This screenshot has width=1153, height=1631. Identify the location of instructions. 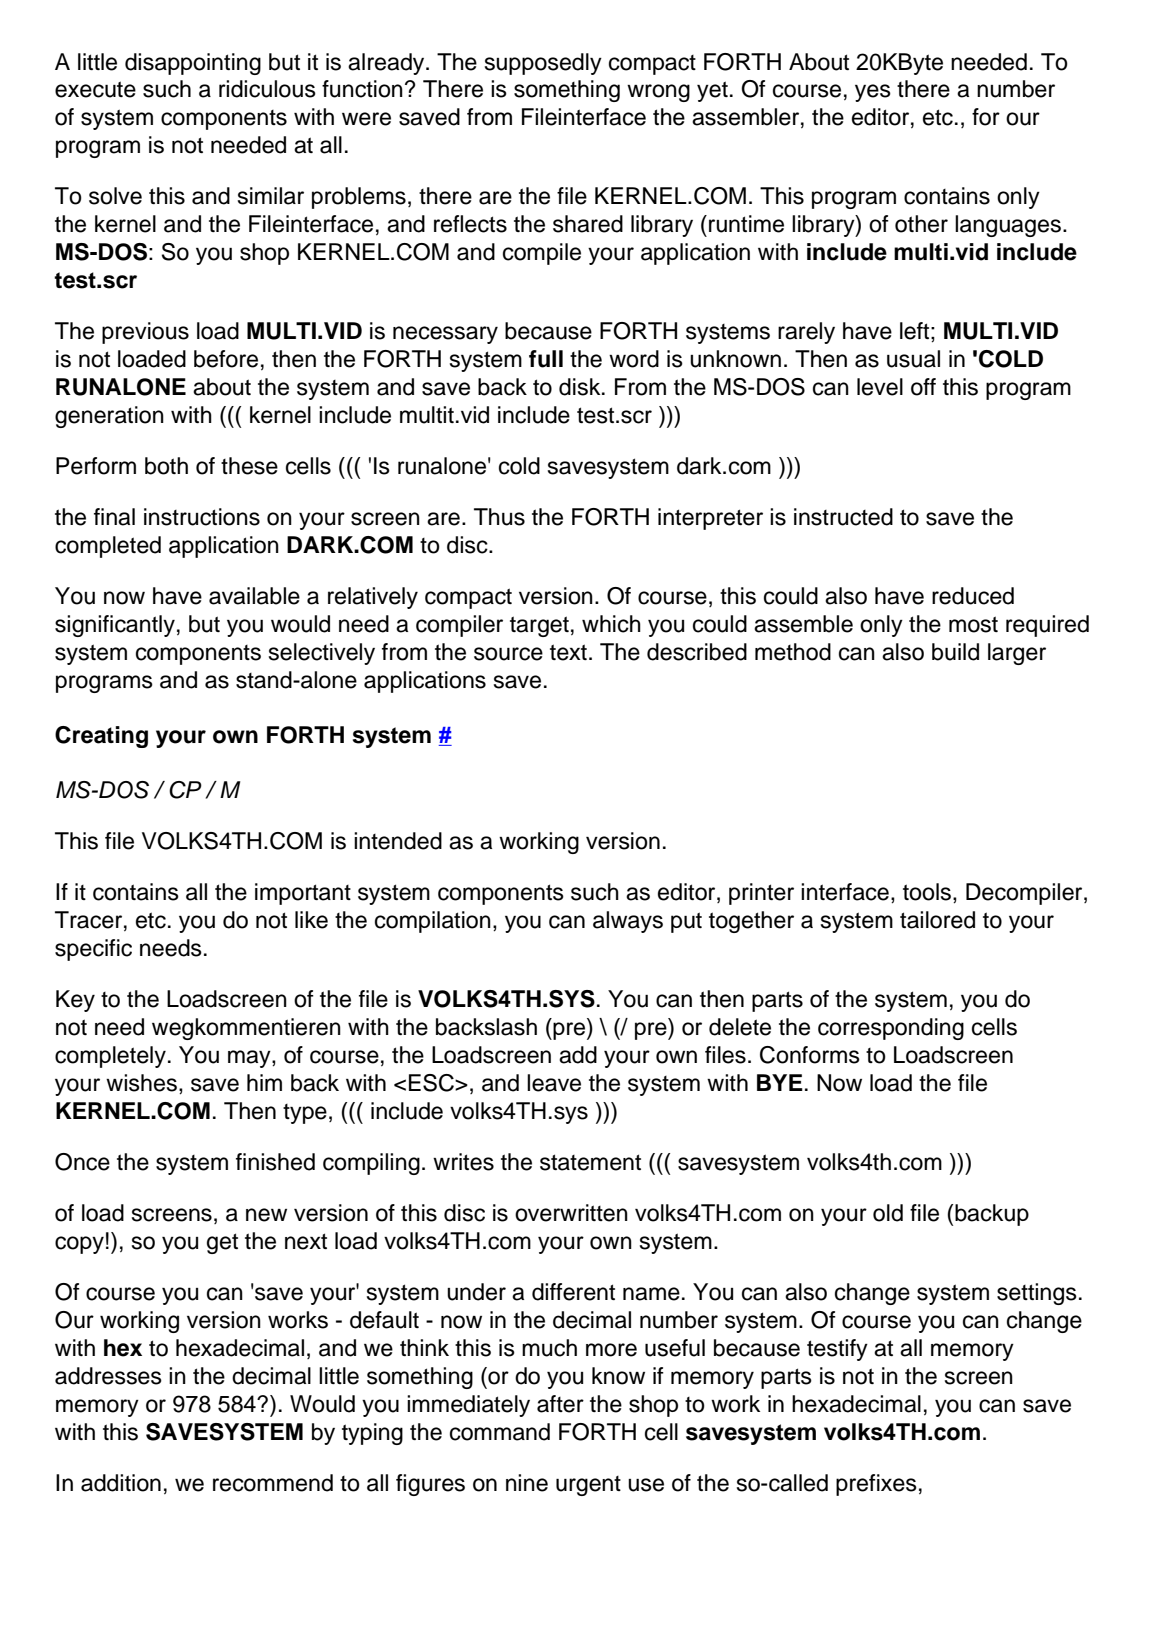
(202, 517).
